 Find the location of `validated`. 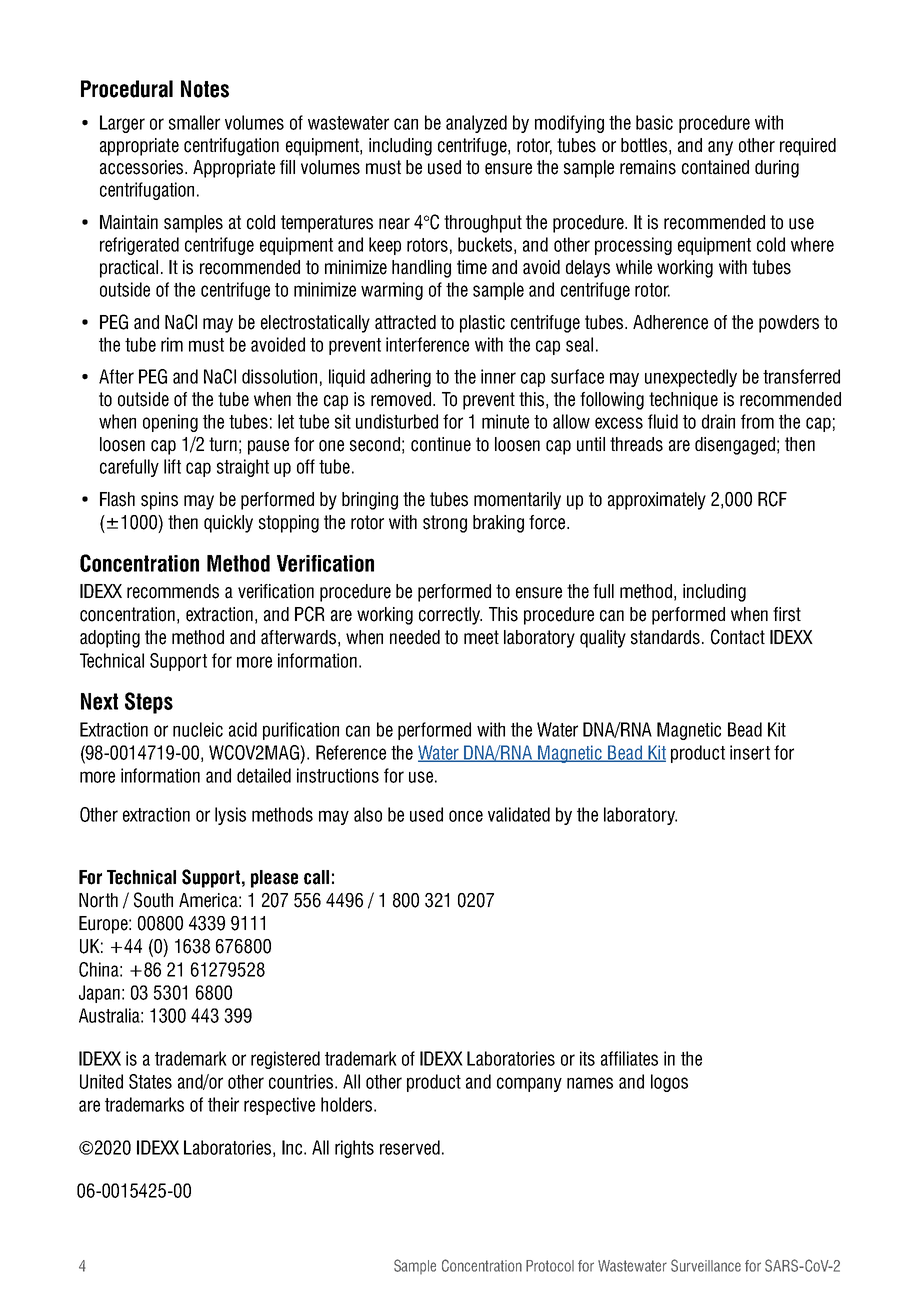

validated is located at coordinates (519, 814).
